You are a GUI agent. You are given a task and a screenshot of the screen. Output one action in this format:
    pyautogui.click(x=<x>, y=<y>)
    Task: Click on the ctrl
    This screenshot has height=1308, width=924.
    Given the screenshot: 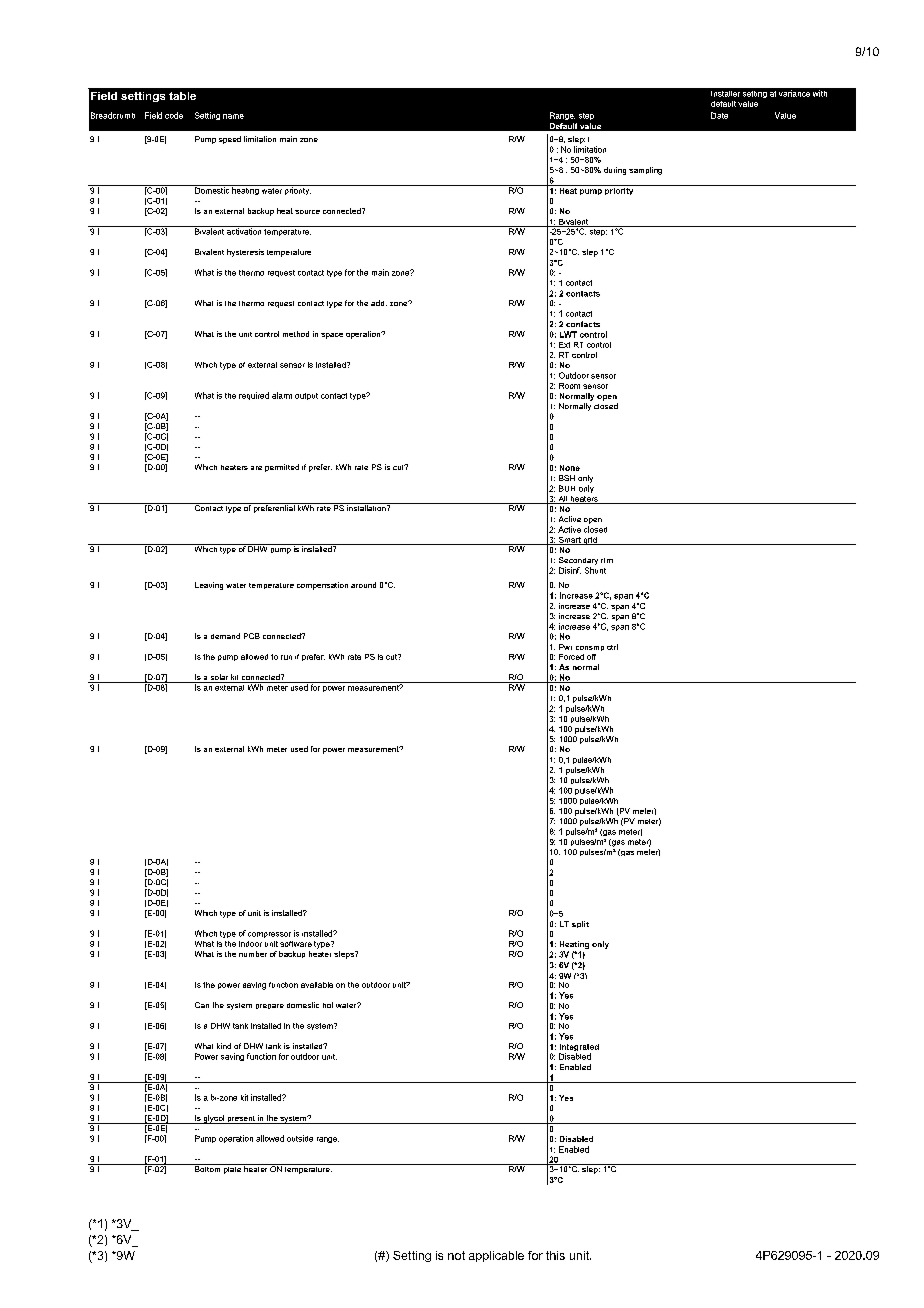 What is the action you would take?
    pyautogui.click(x=612, y=647)
